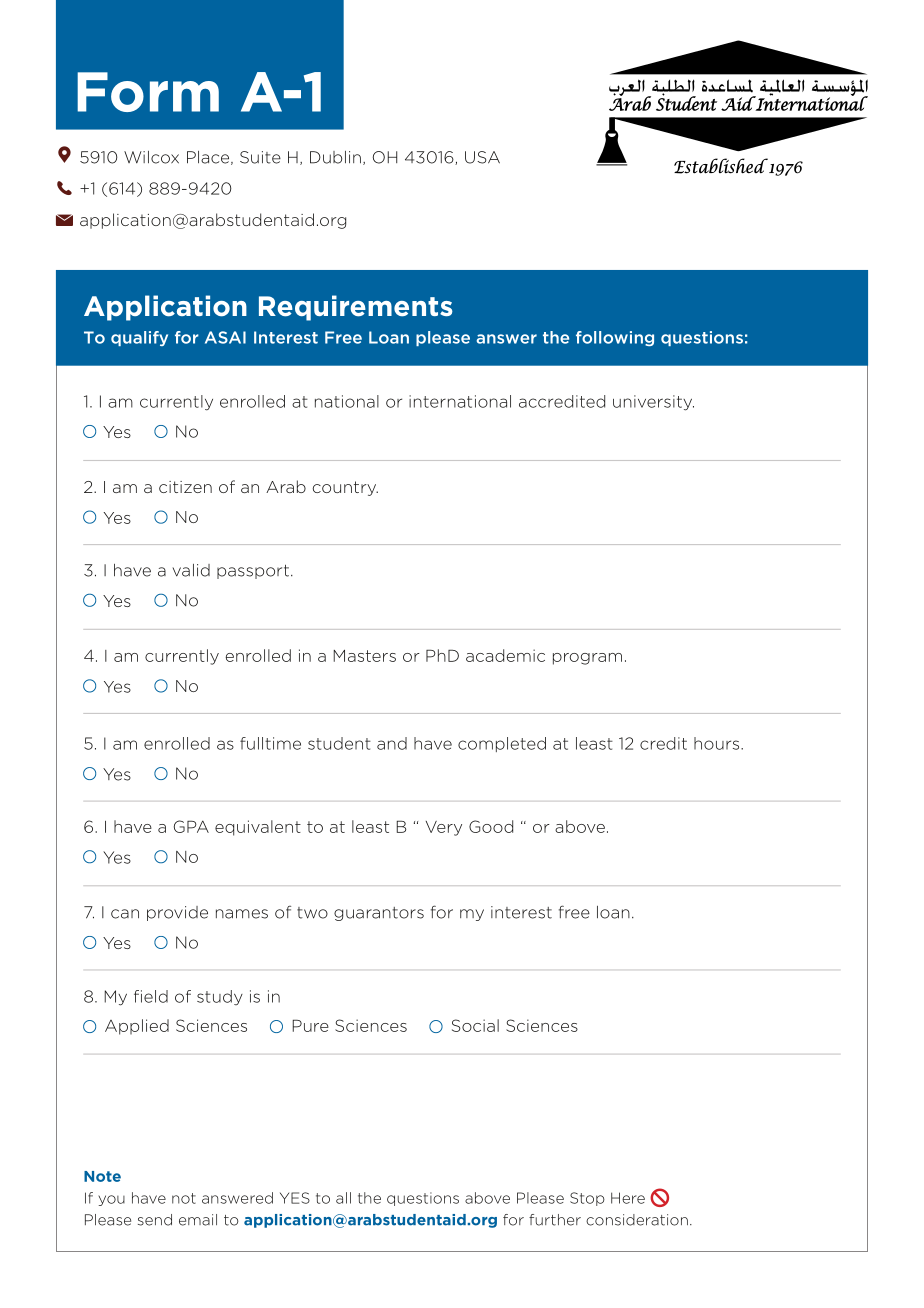 The width and height of the image is (924, 1308). What do you see at coordinates (191, 826) in the image?
I see `GPA` at bounding box center [191, 826].
